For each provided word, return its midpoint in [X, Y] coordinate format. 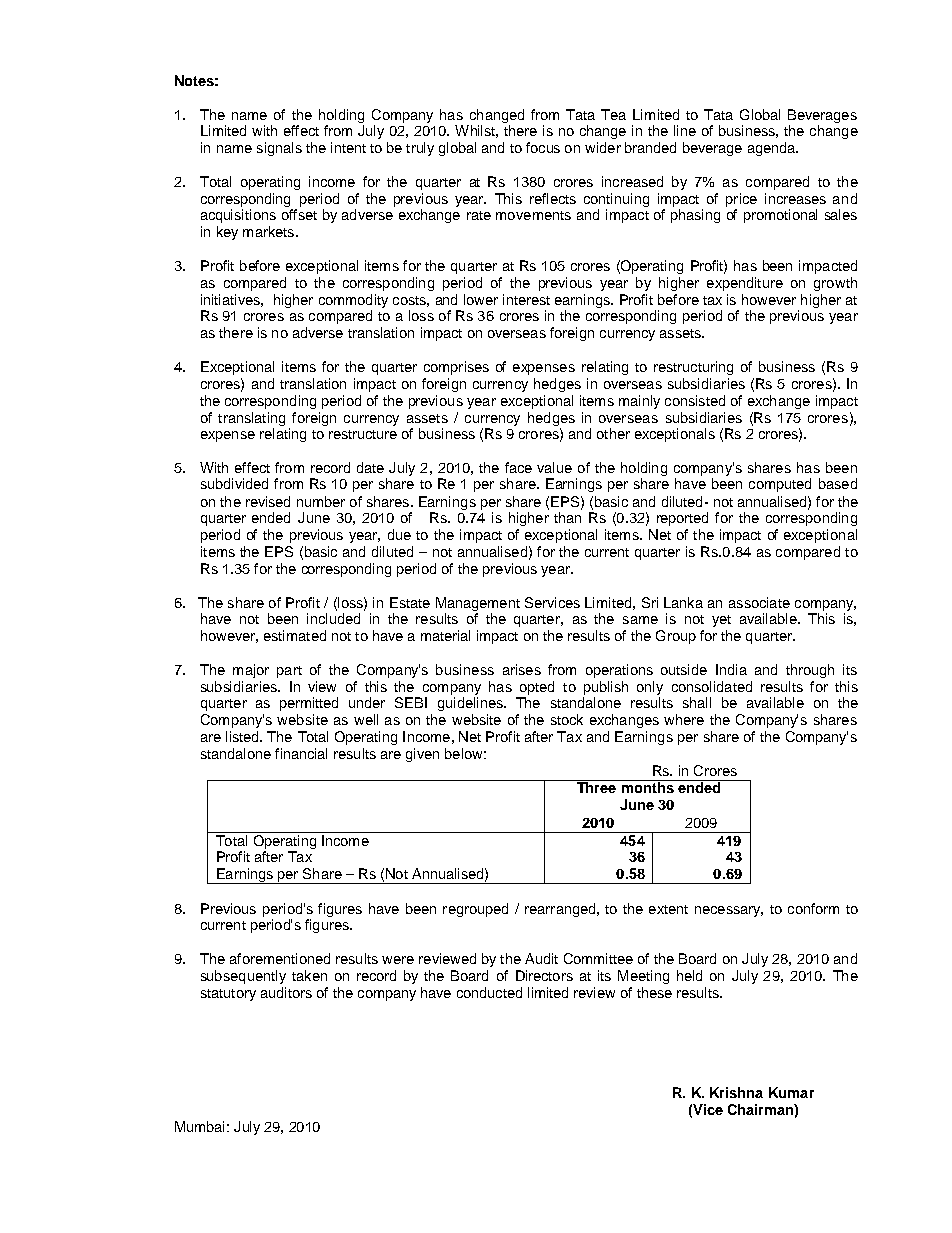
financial [301, 753]
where [684, 719]
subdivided [234, 483]
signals [279, 149]
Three [597, 786]
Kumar [791, 1092]
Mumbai [199, 1126]
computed [780, 485]
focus [543, 147]
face [518, 467]
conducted [489, 992]
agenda [772, 149]
